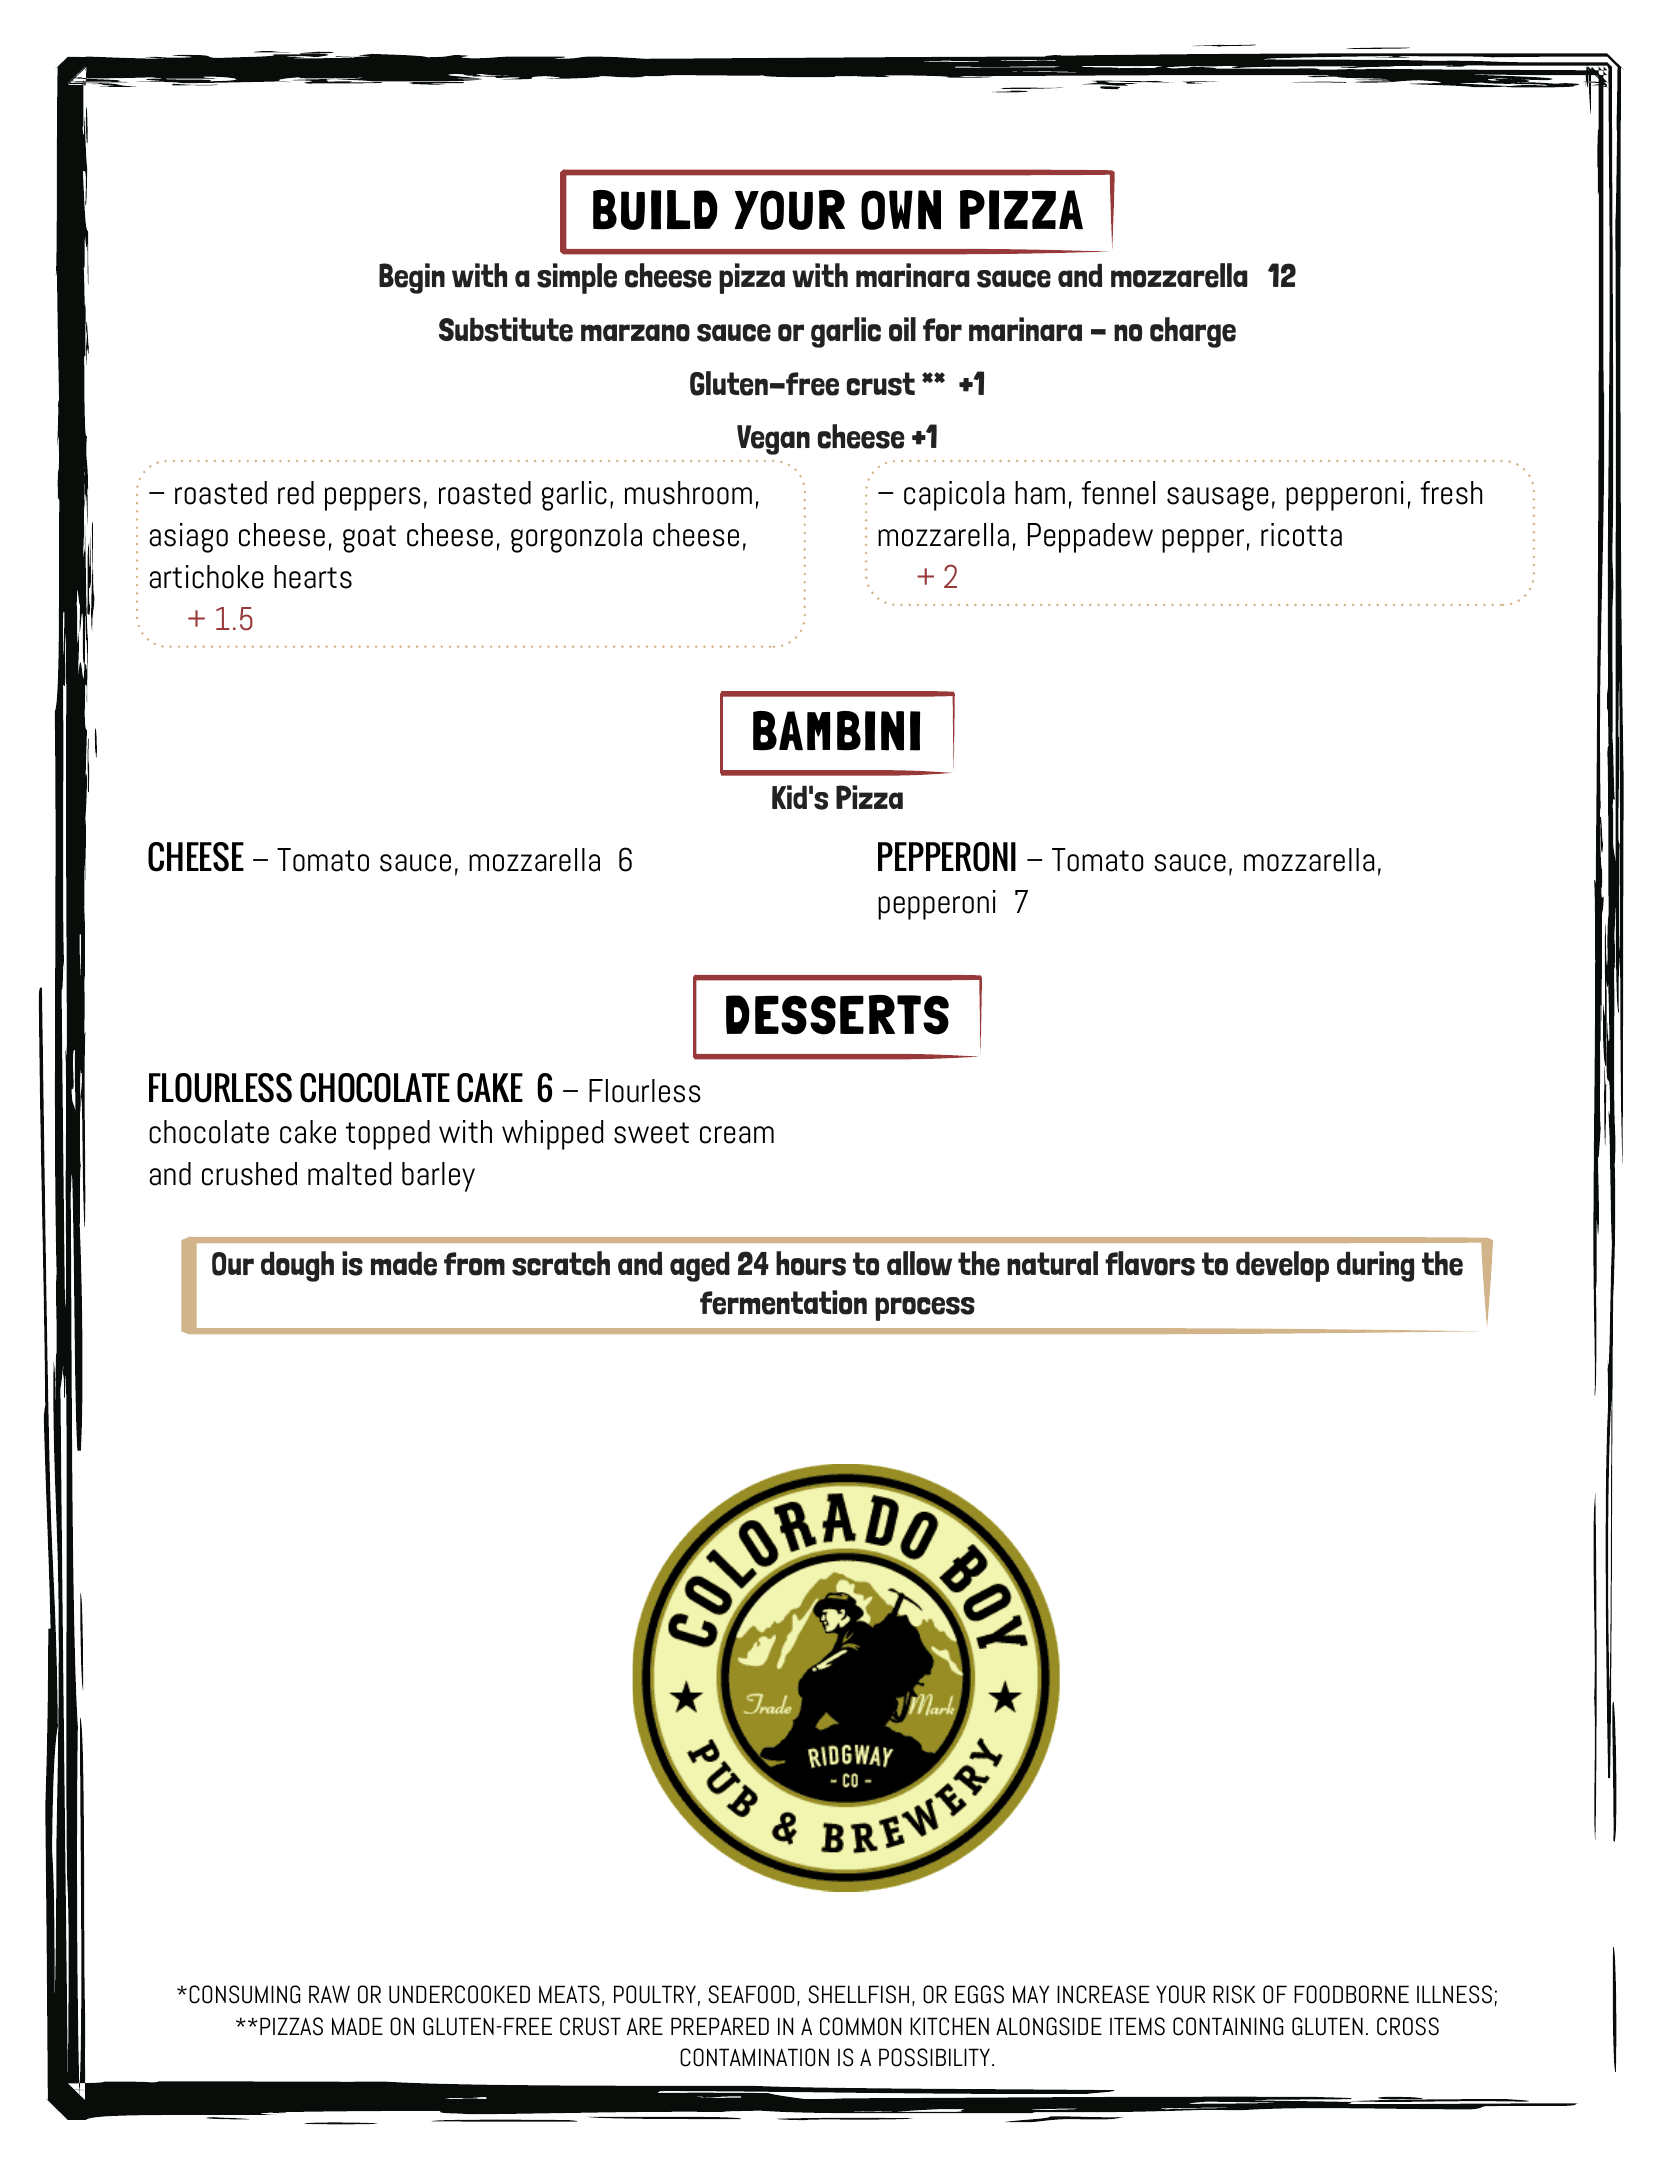 The width and height of the screenshot is (1675, 2167). Describe the element at coordinates (412, 278) in the screenshot. I see `Begin` at that location.
